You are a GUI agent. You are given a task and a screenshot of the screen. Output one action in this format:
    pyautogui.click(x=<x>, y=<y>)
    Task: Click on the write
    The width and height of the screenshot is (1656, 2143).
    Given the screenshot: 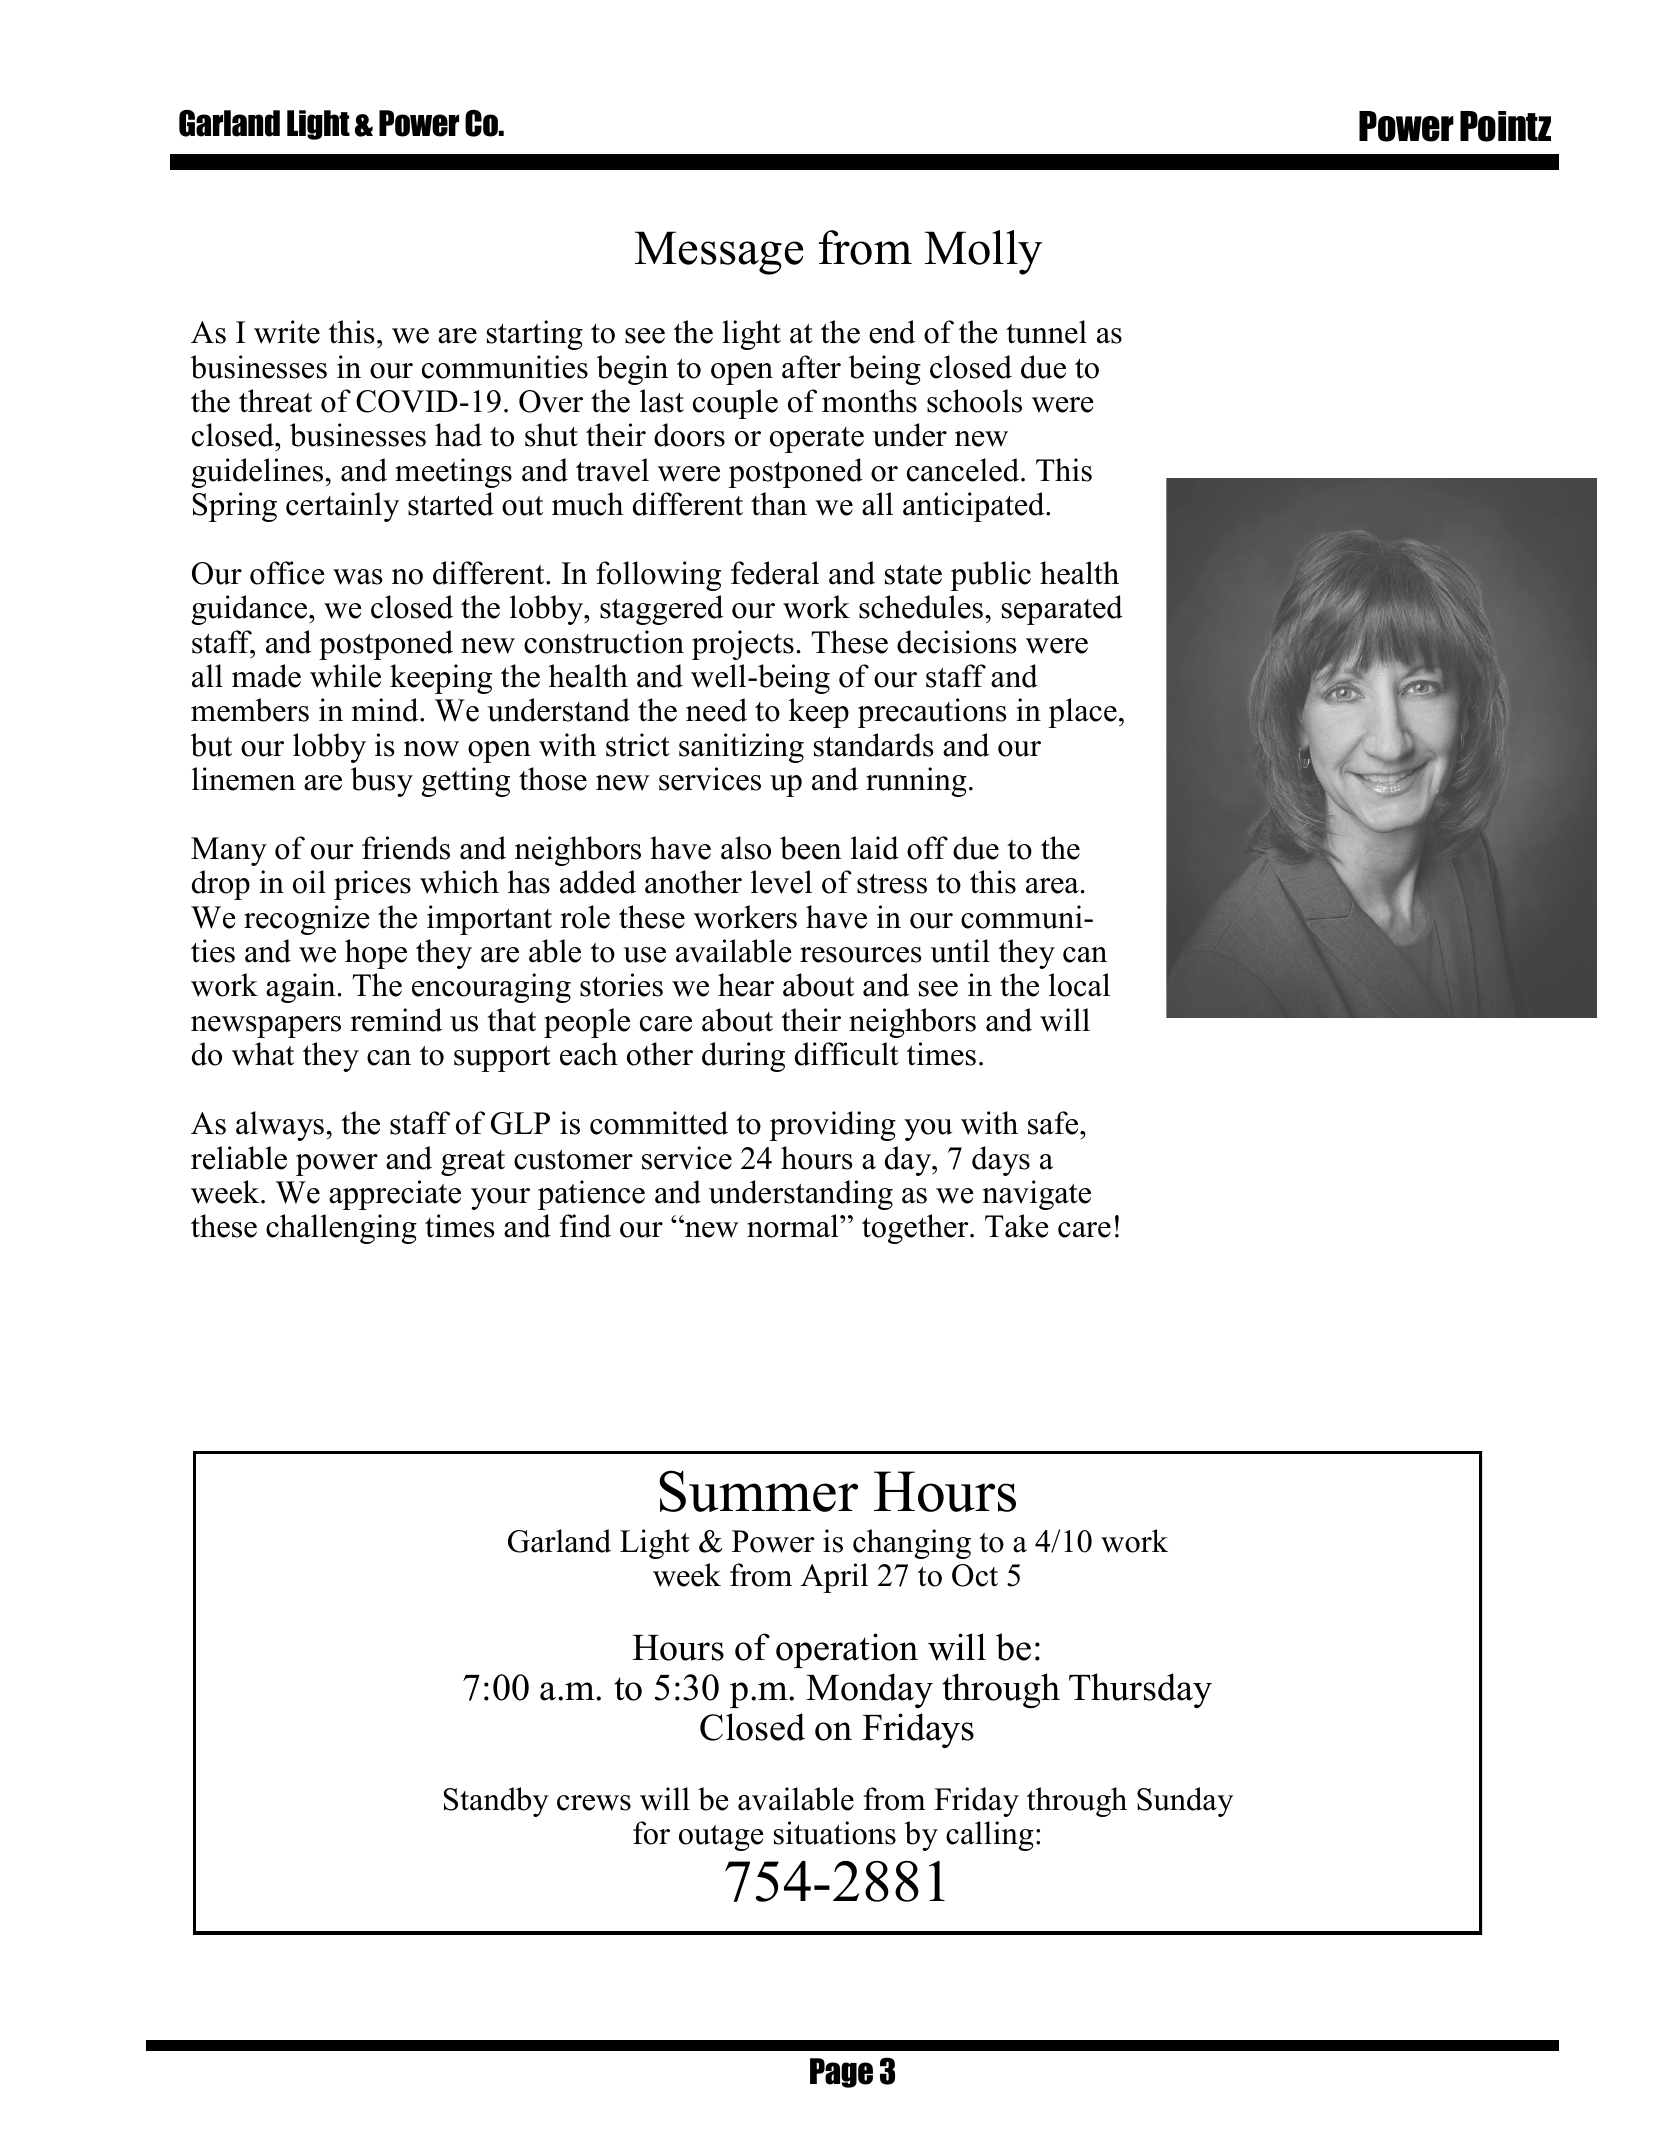 What is the action you would take?
    pyautogui.click(x=287, y=332)
